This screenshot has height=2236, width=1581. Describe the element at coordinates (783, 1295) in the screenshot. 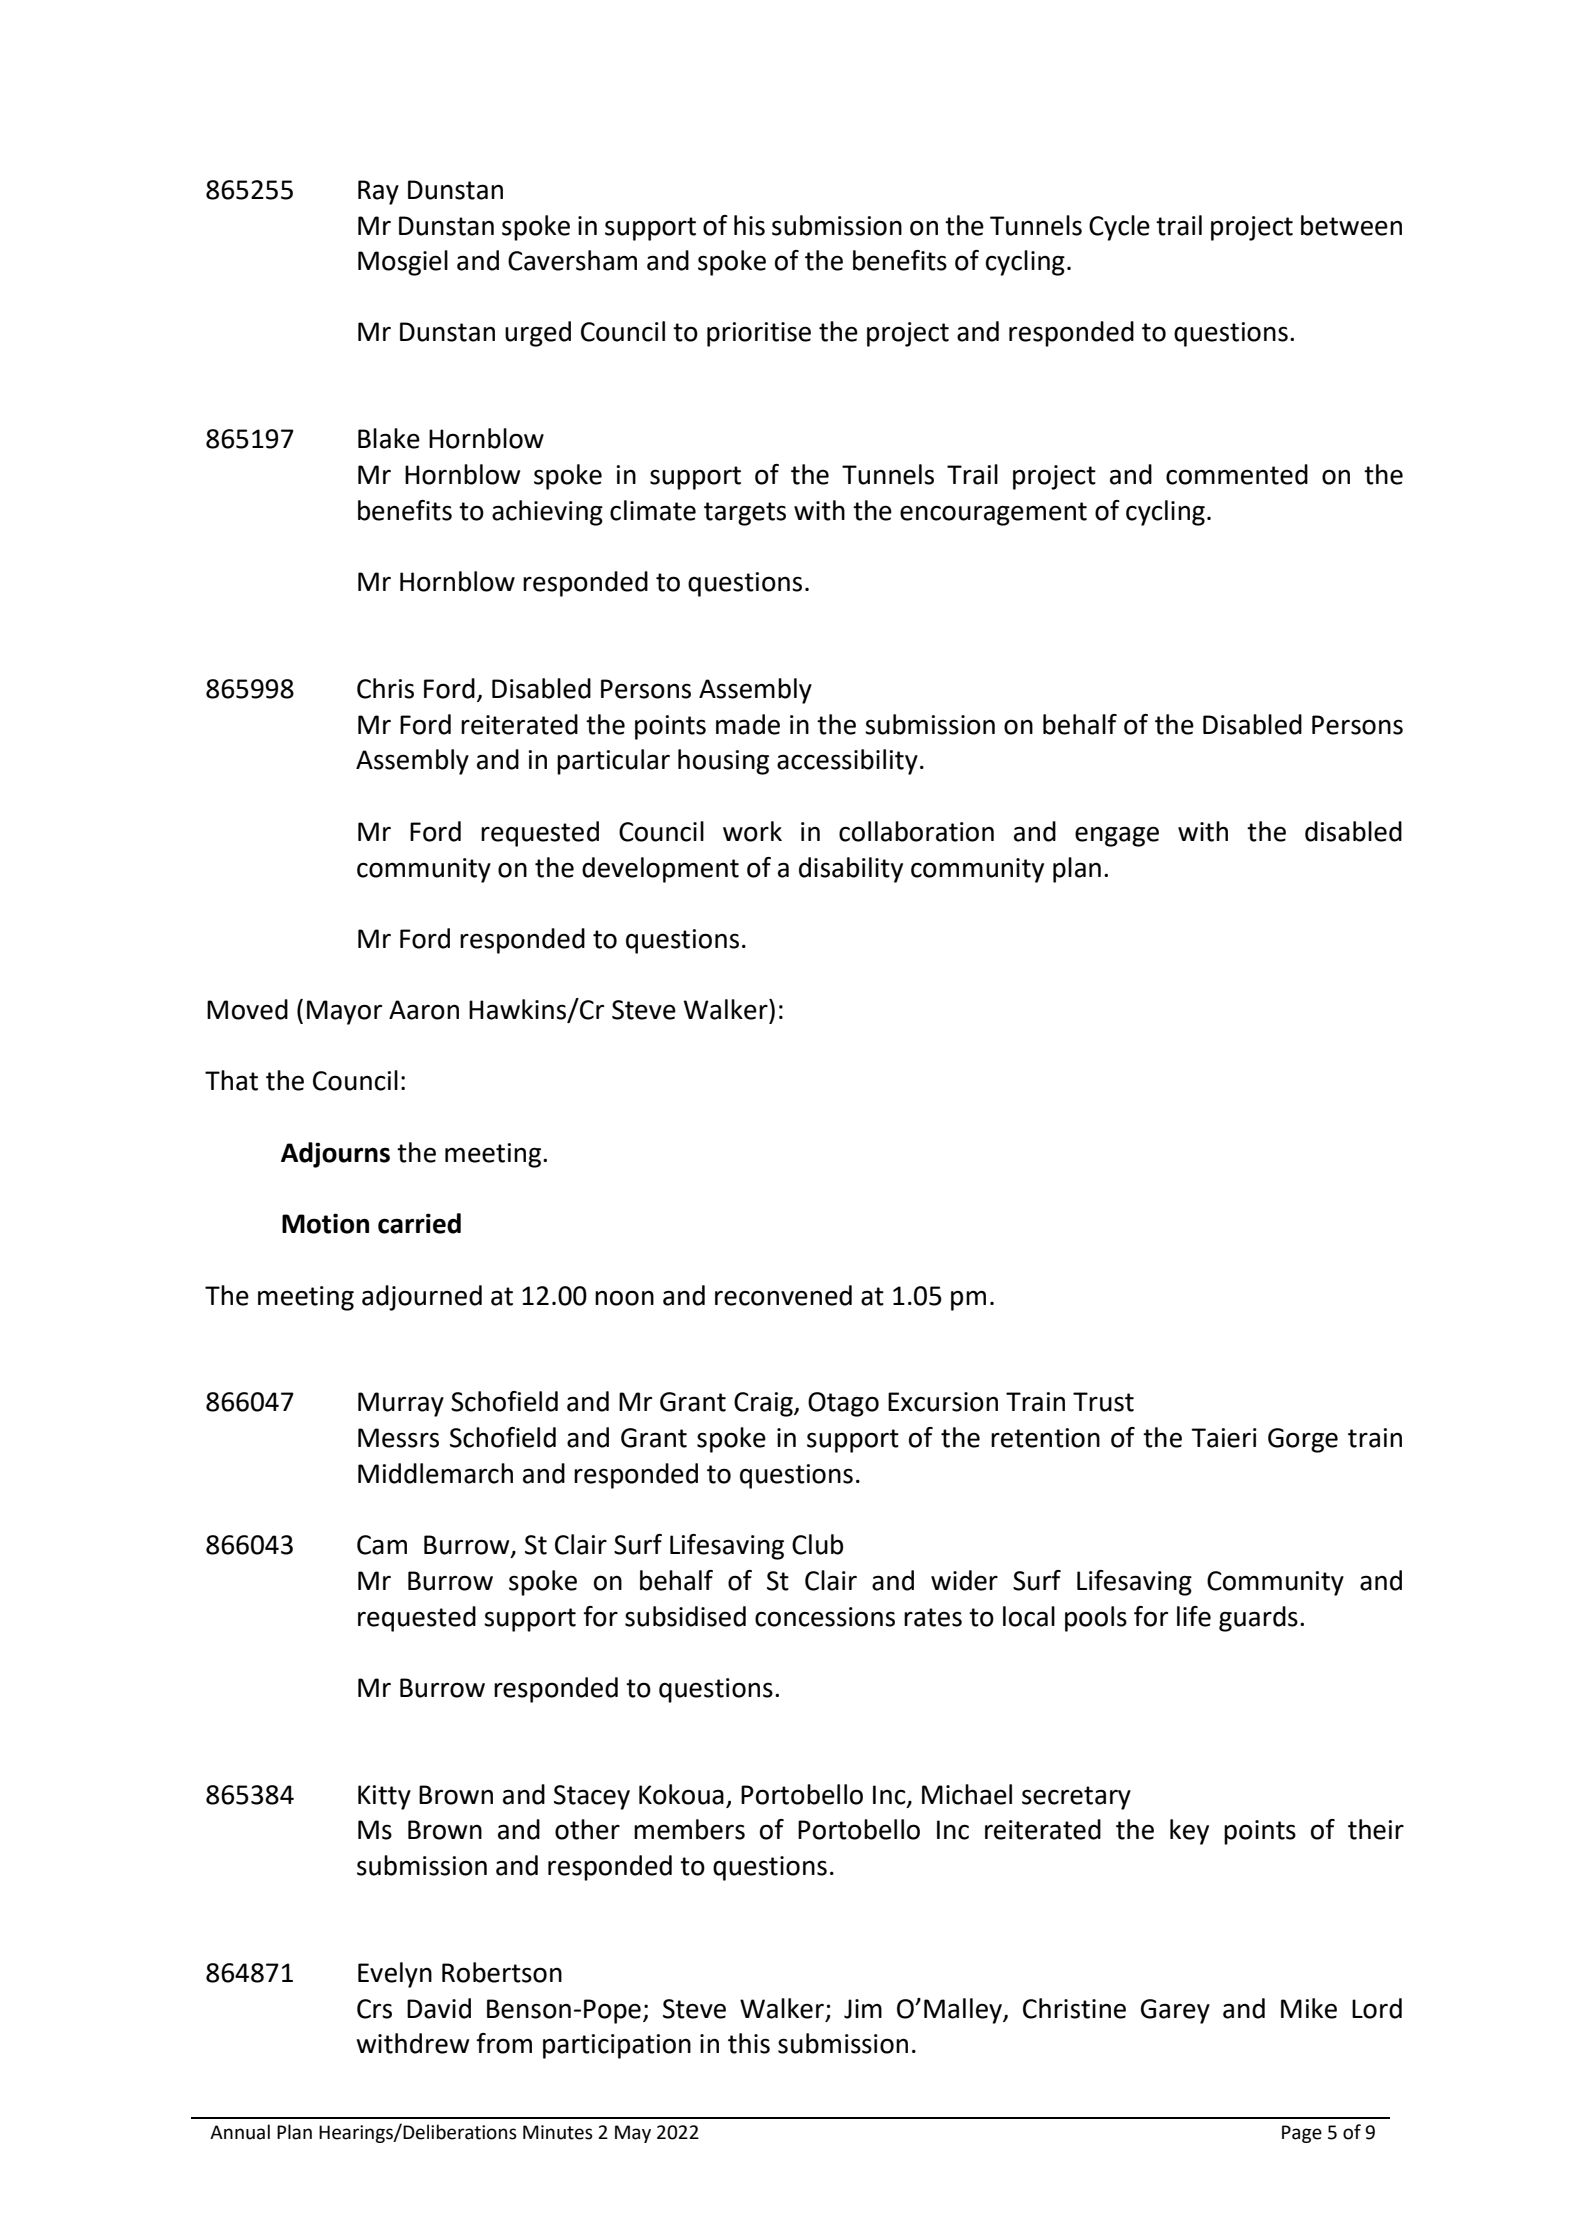

I see `reconvened` at that location.
